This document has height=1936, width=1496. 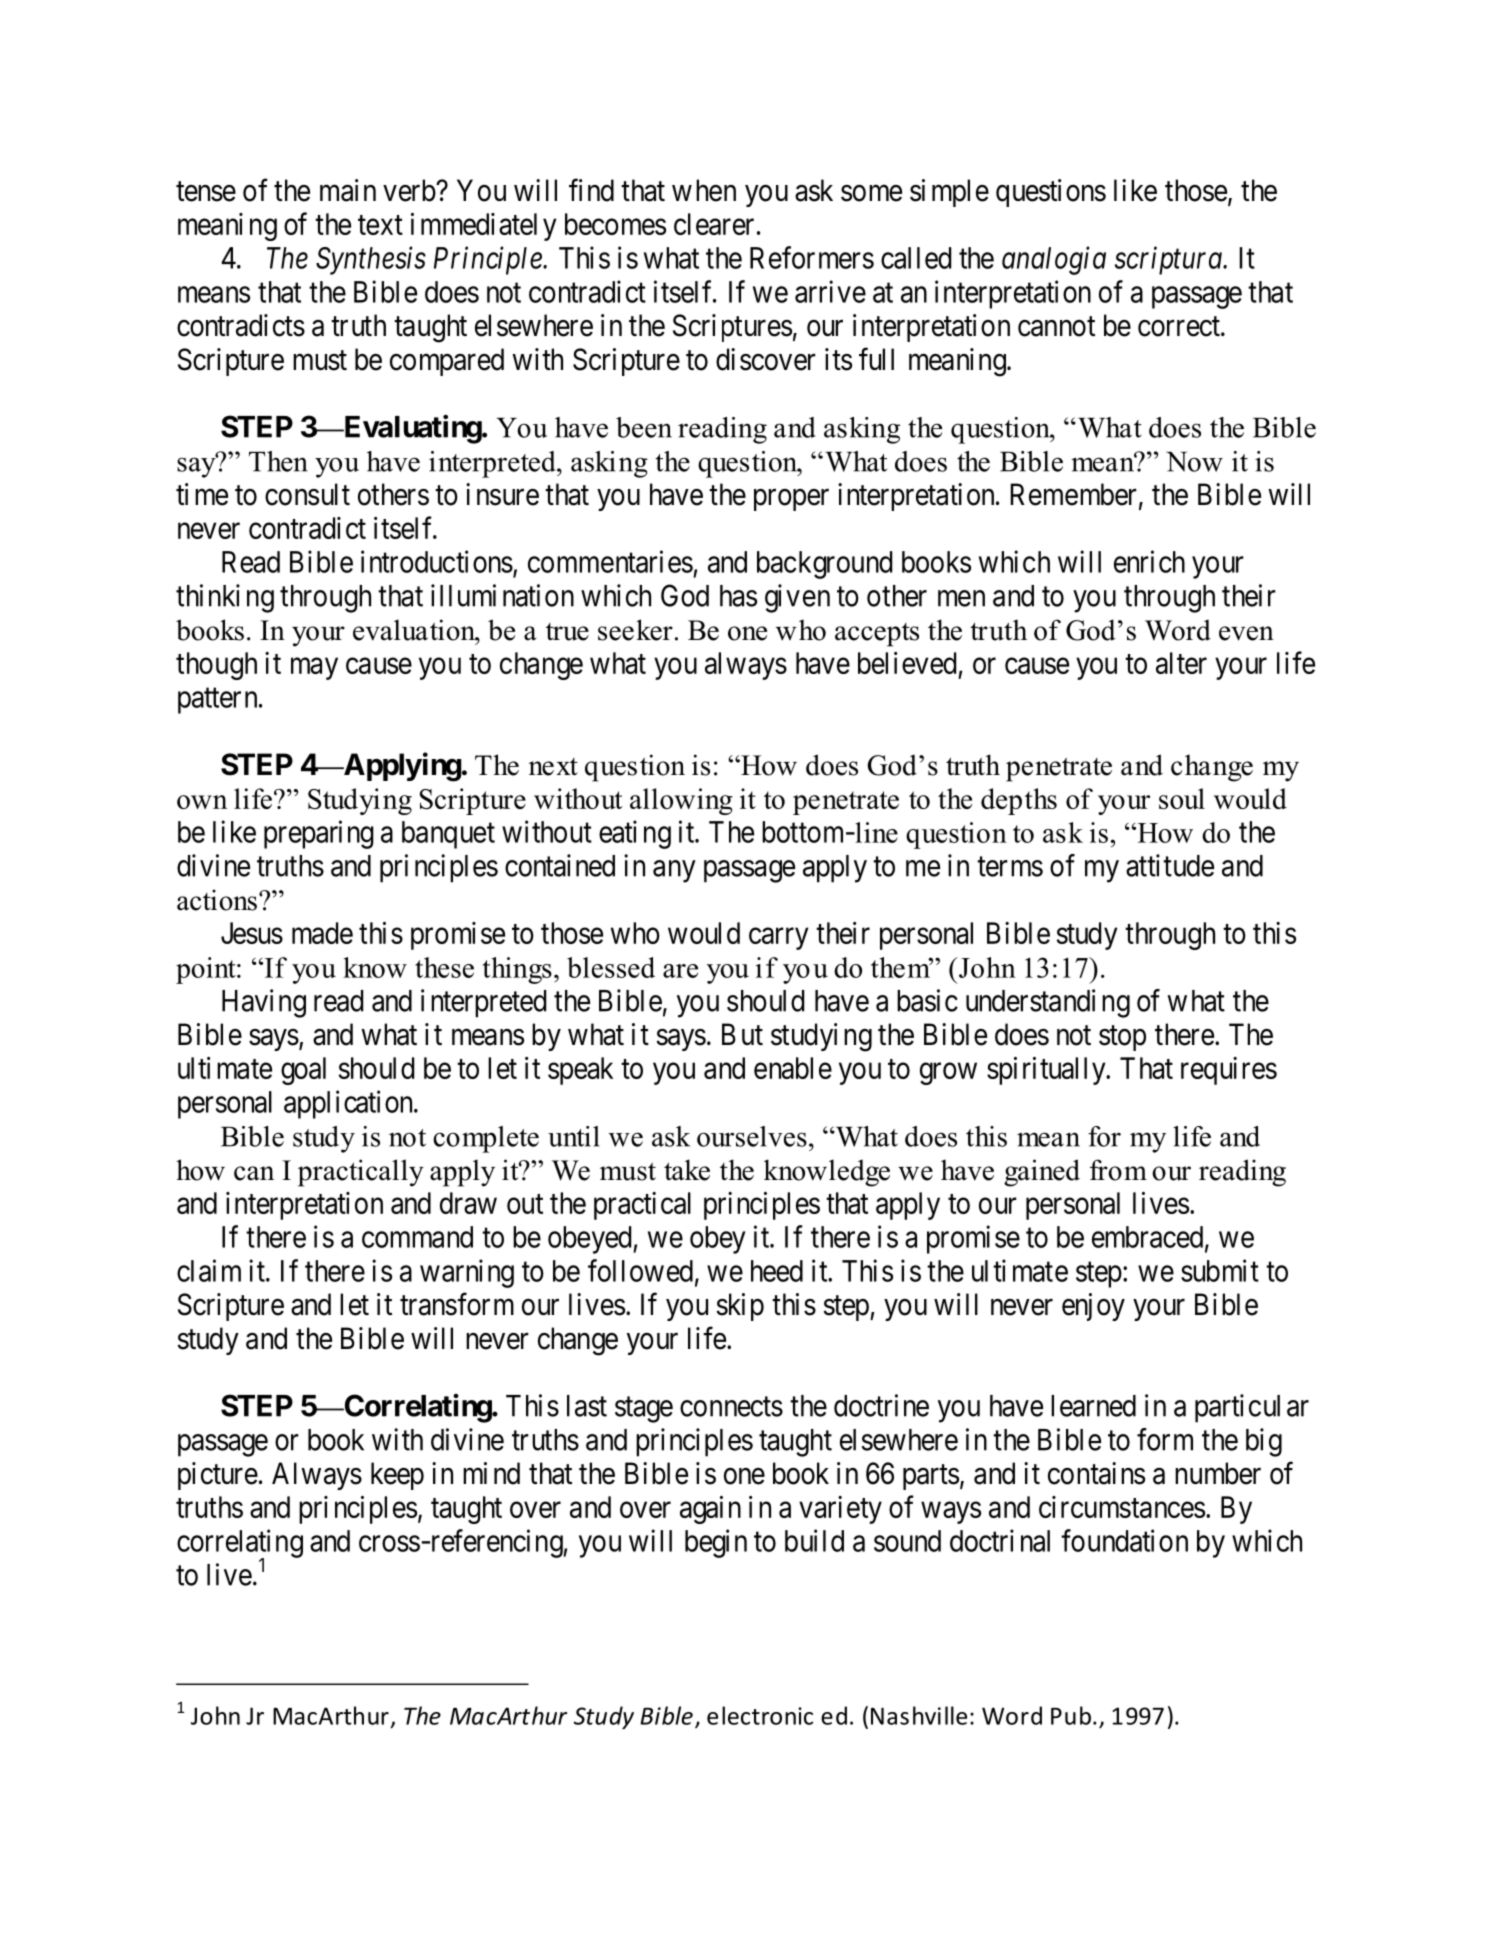 I want to click on correct, so click(x=1180, y=327).
